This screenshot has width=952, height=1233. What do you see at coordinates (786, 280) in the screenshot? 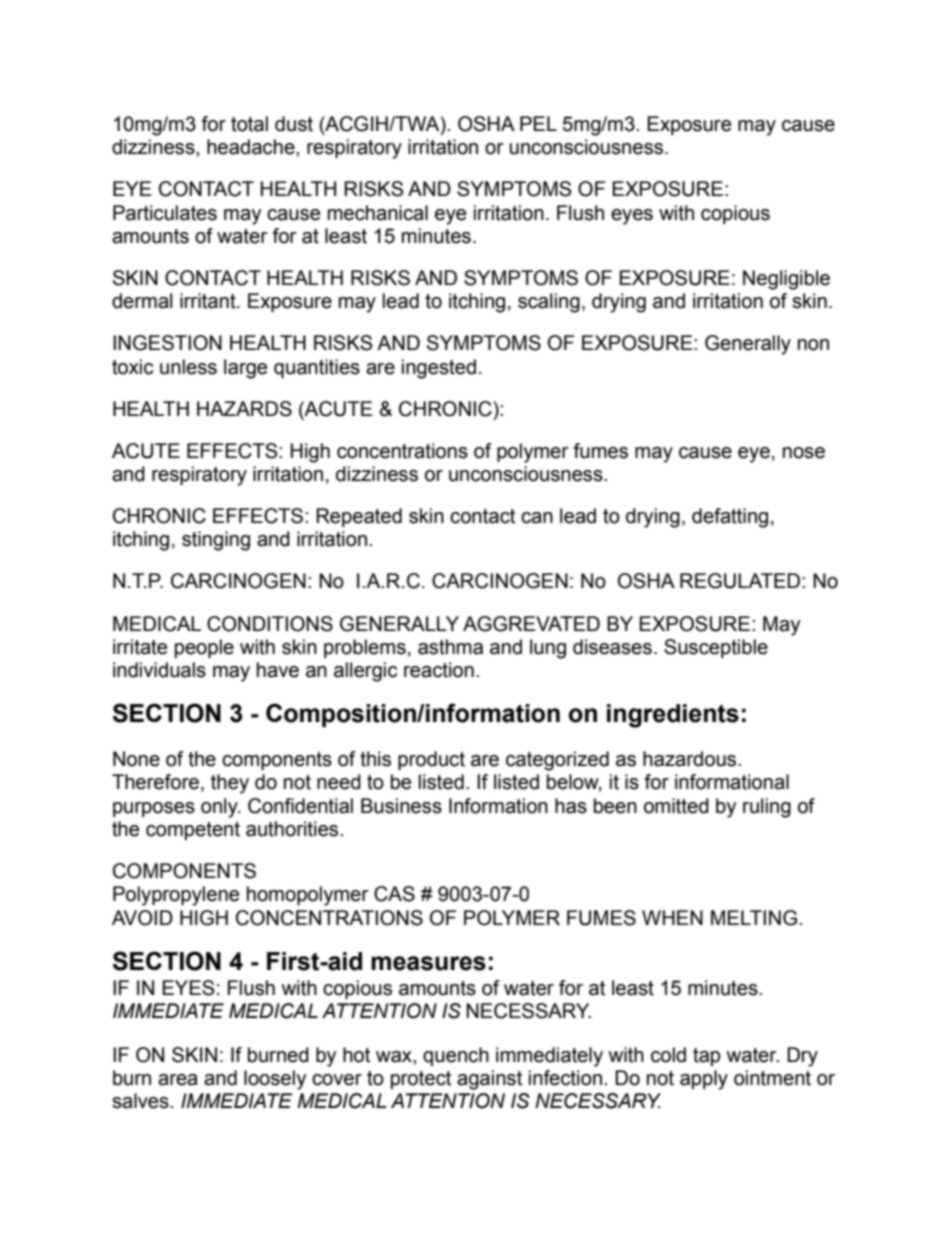
I see `Negligible` at bounding box center [786, 280].
